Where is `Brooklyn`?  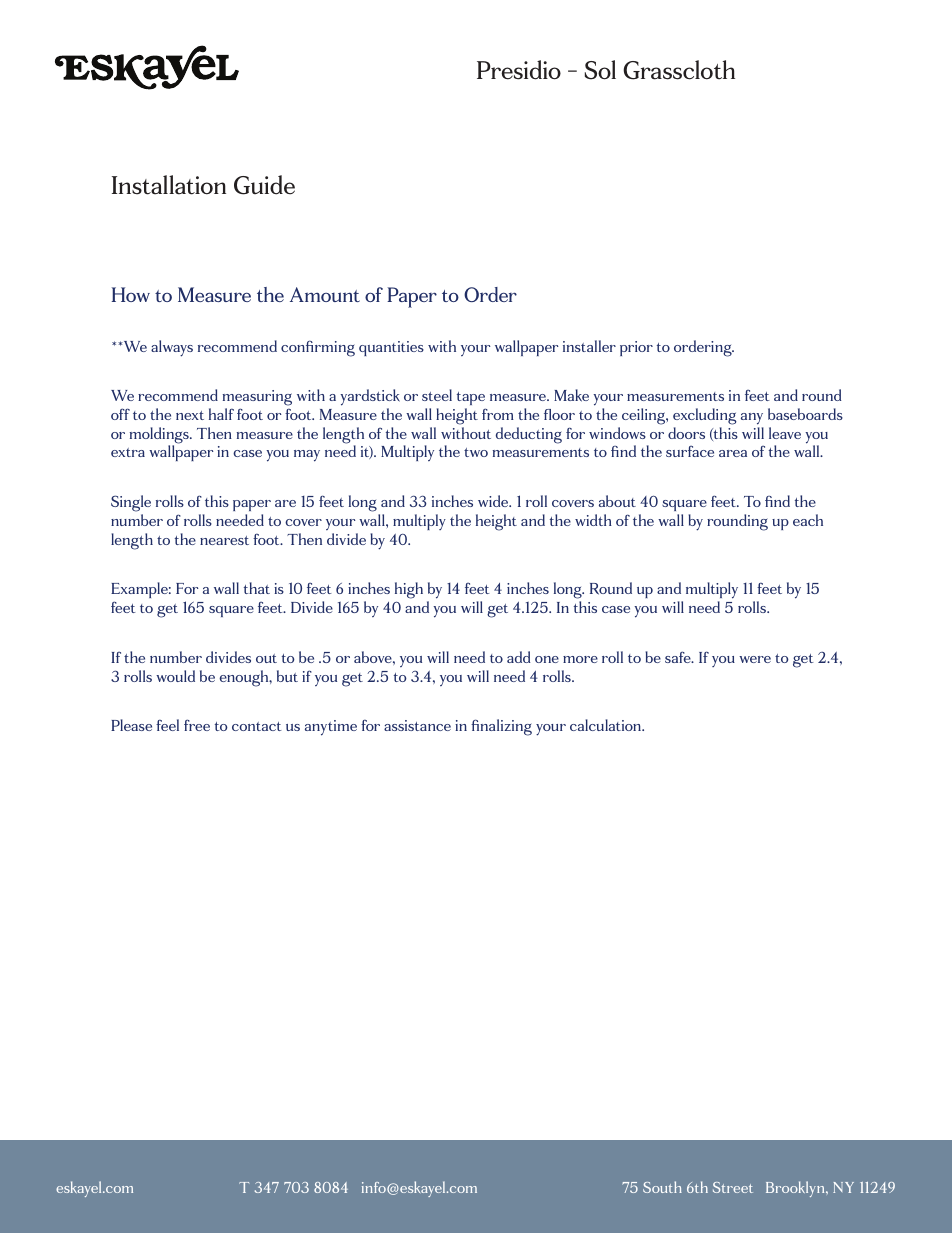 Brooklyn is located at coordinates (796, 1189).
